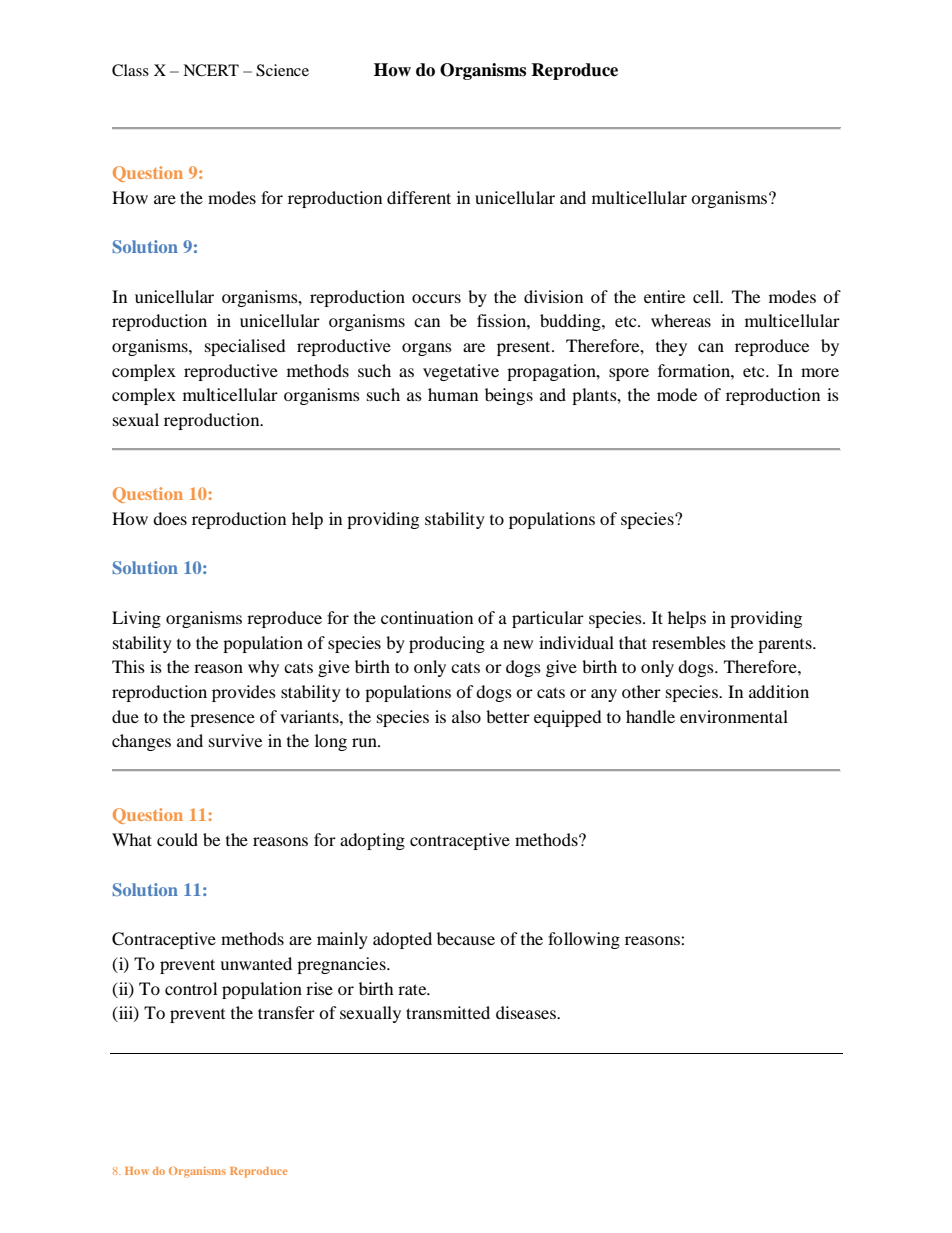 This document has width=952, height=1233. I want to click on whereas, so click(681, 320).
